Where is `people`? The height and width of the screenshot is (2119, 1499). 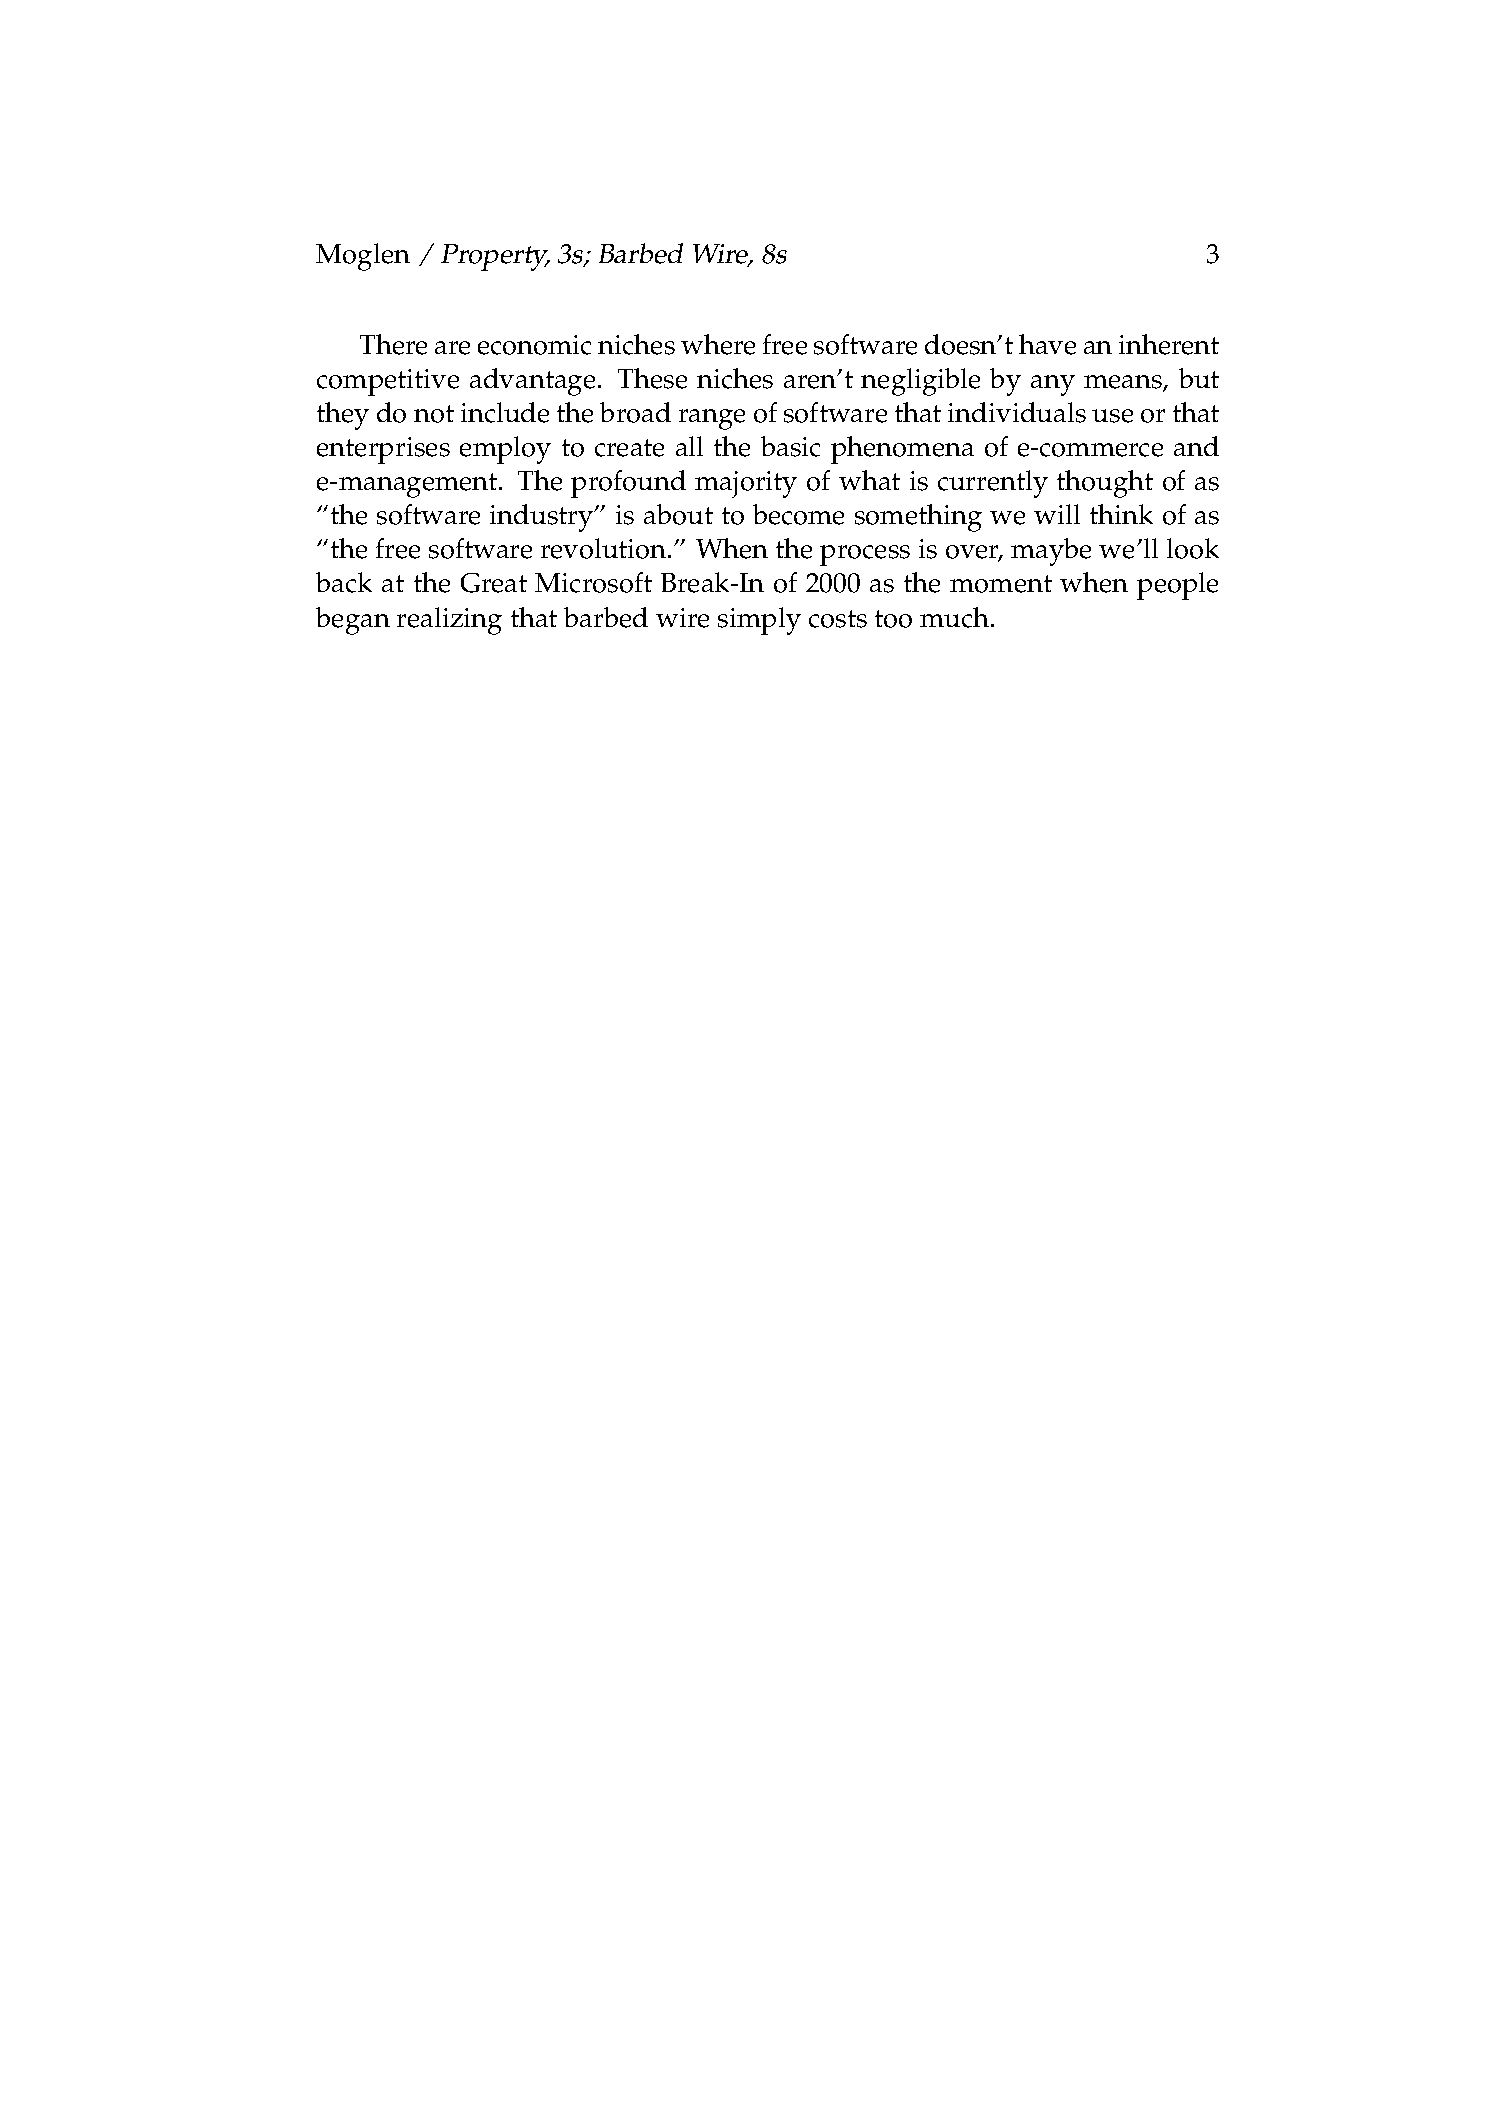
people is located at coordinates (1177, 586).
